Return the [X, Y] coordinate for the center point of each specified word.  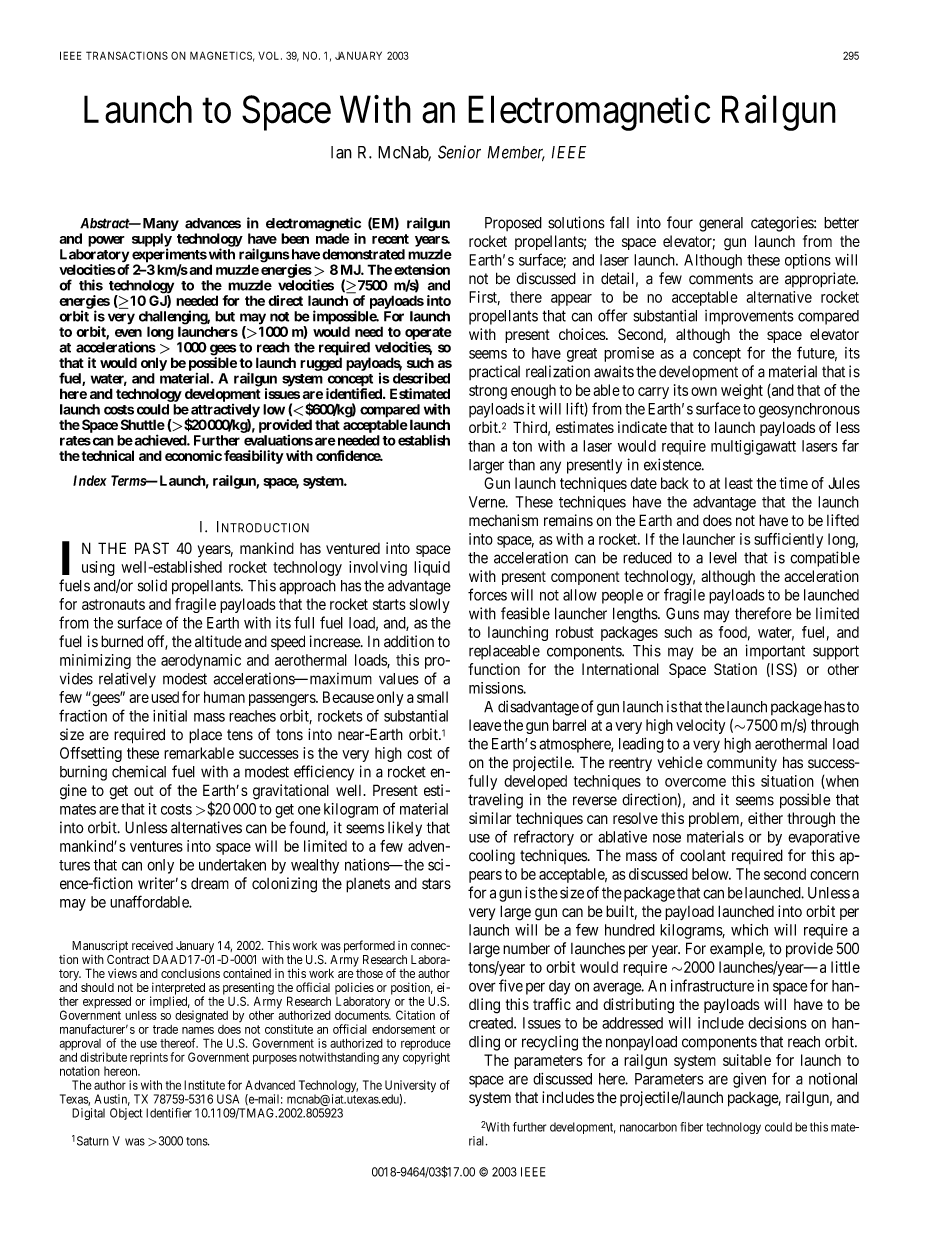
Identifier [169, 1113]
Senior [459, 152]
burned [122, 641]
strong [488, 392]
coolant [703, 856]
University [410, 1087]
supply [152, 241]
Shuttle [143, 424]
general [721, 224]
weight [742, 391]
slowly [429, 605]
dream [210, 883]
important [775, 652]
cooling [492, 857]
